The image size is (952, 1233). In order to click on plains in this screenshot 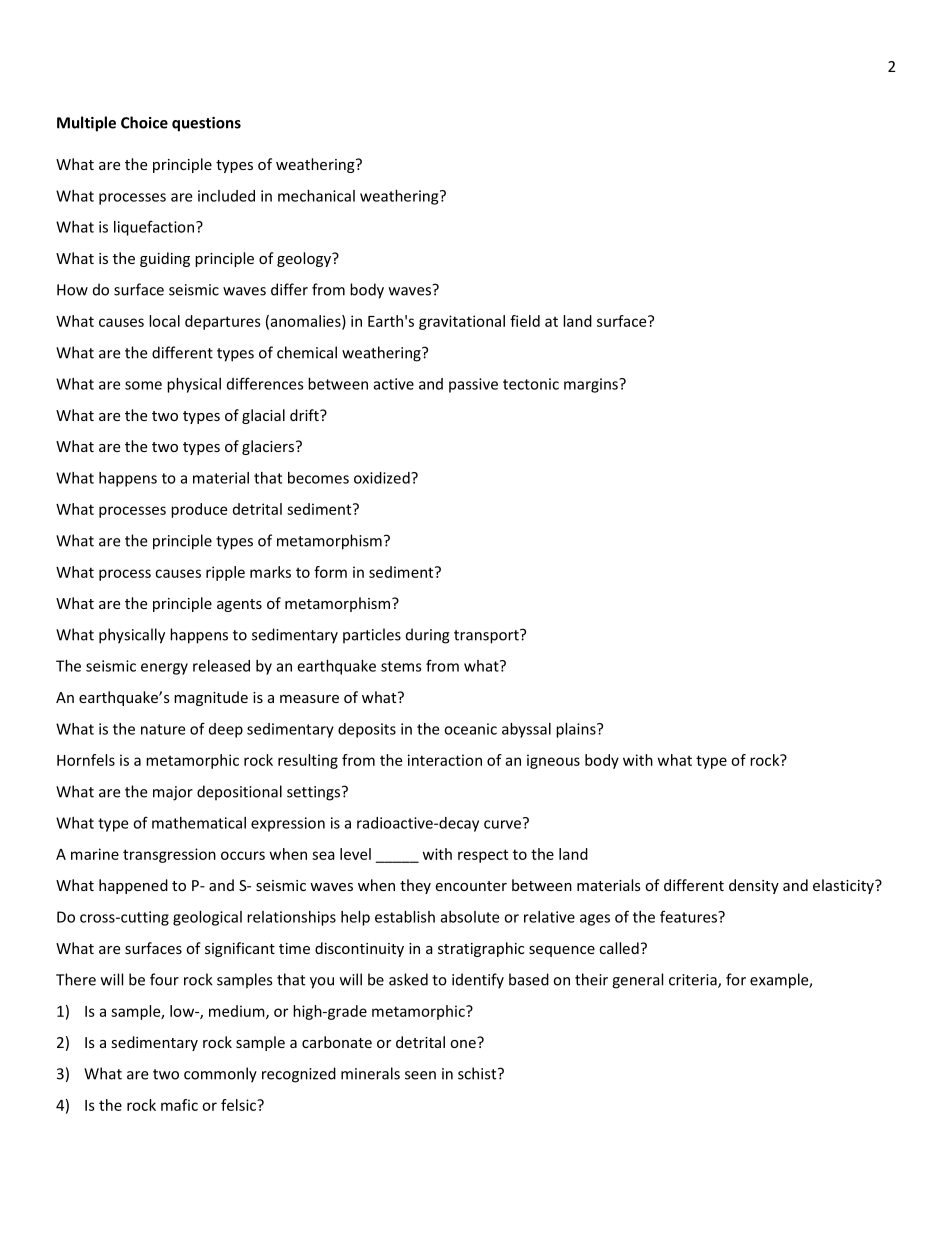, I will do `click(577, 730)`.
